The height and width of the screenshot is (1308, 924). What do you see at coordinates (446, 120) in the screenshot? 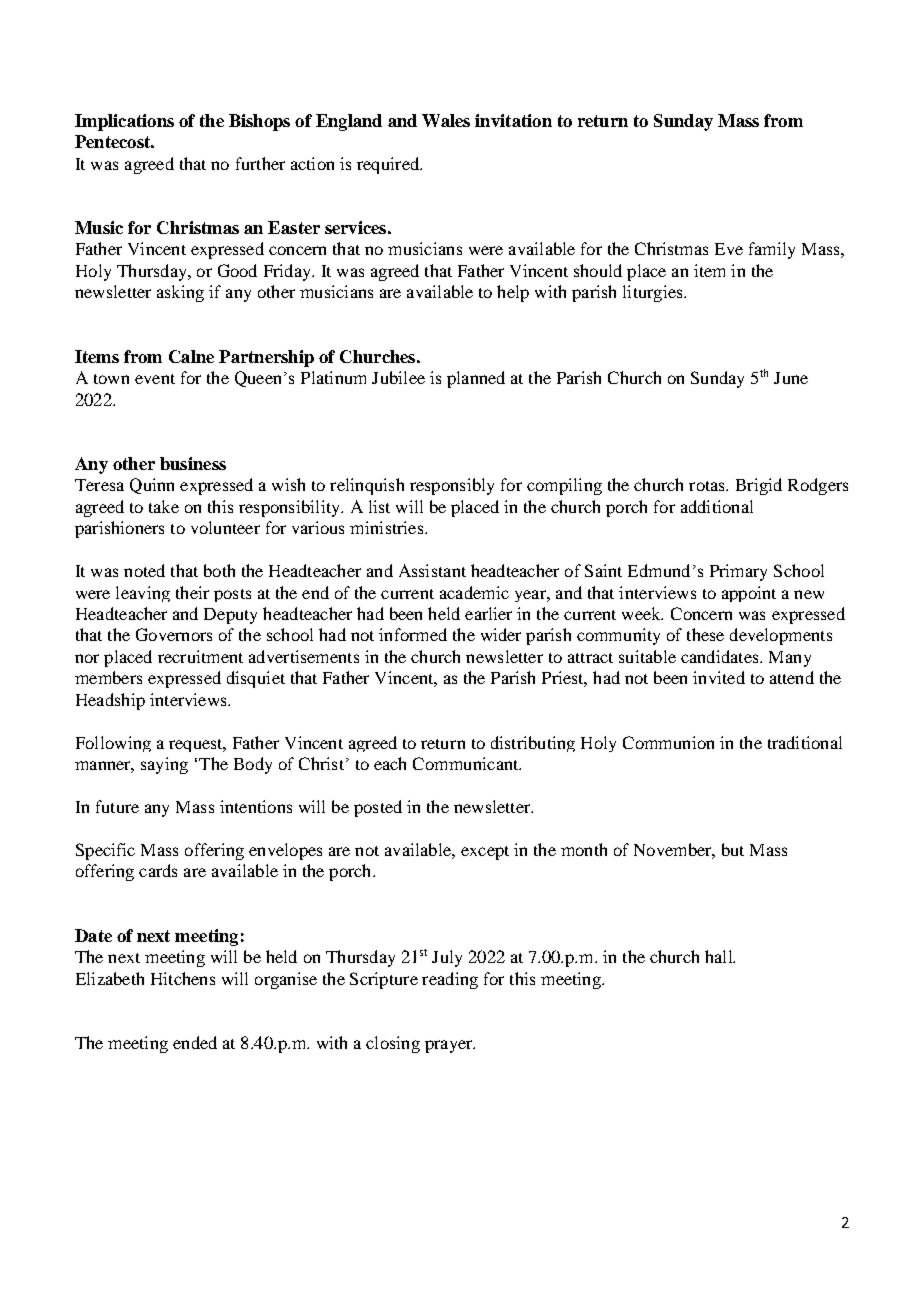
I see `Wales` at bounding box center [446, 120].
